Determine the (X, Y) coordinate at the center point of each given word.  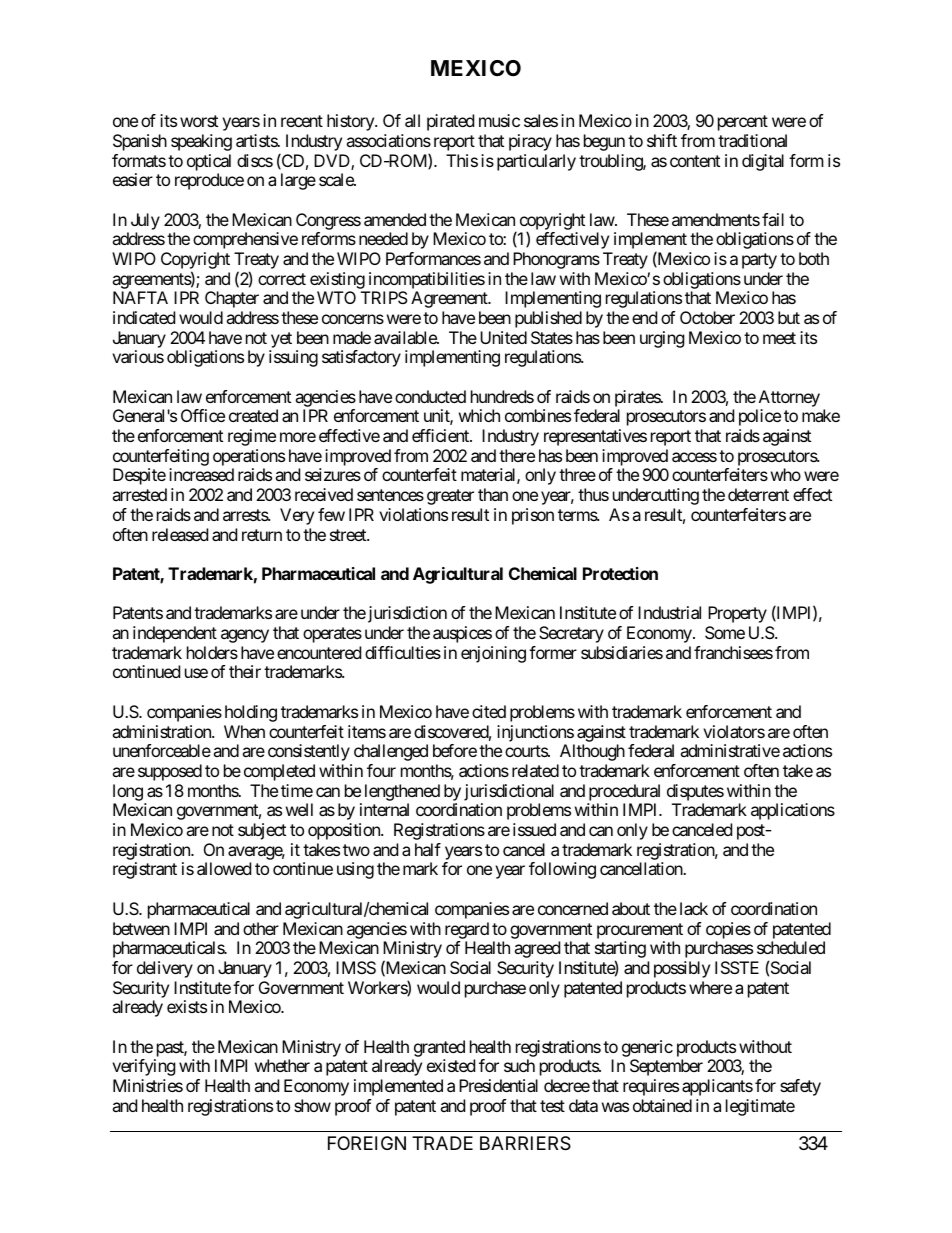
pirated (450, 122)
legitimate (760, 1107)
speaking (201, 142)
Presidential (498, 1085)
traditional (752, 140)
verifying (144, 1067)
